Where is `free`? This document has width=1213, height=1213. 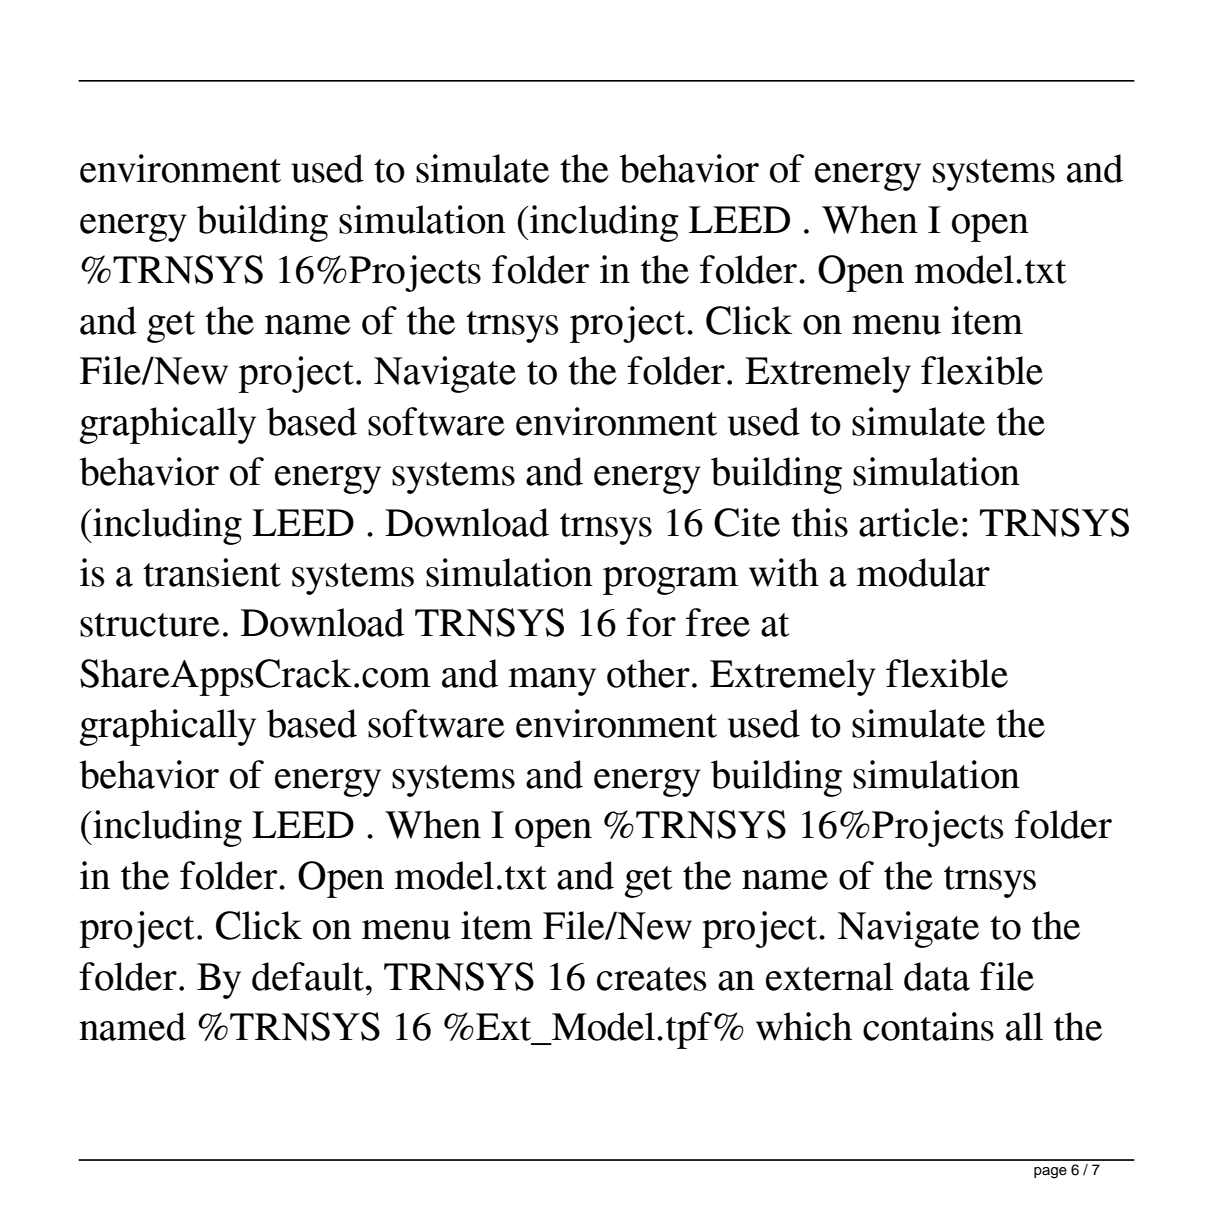 free is located at coordinates (718, 622).
